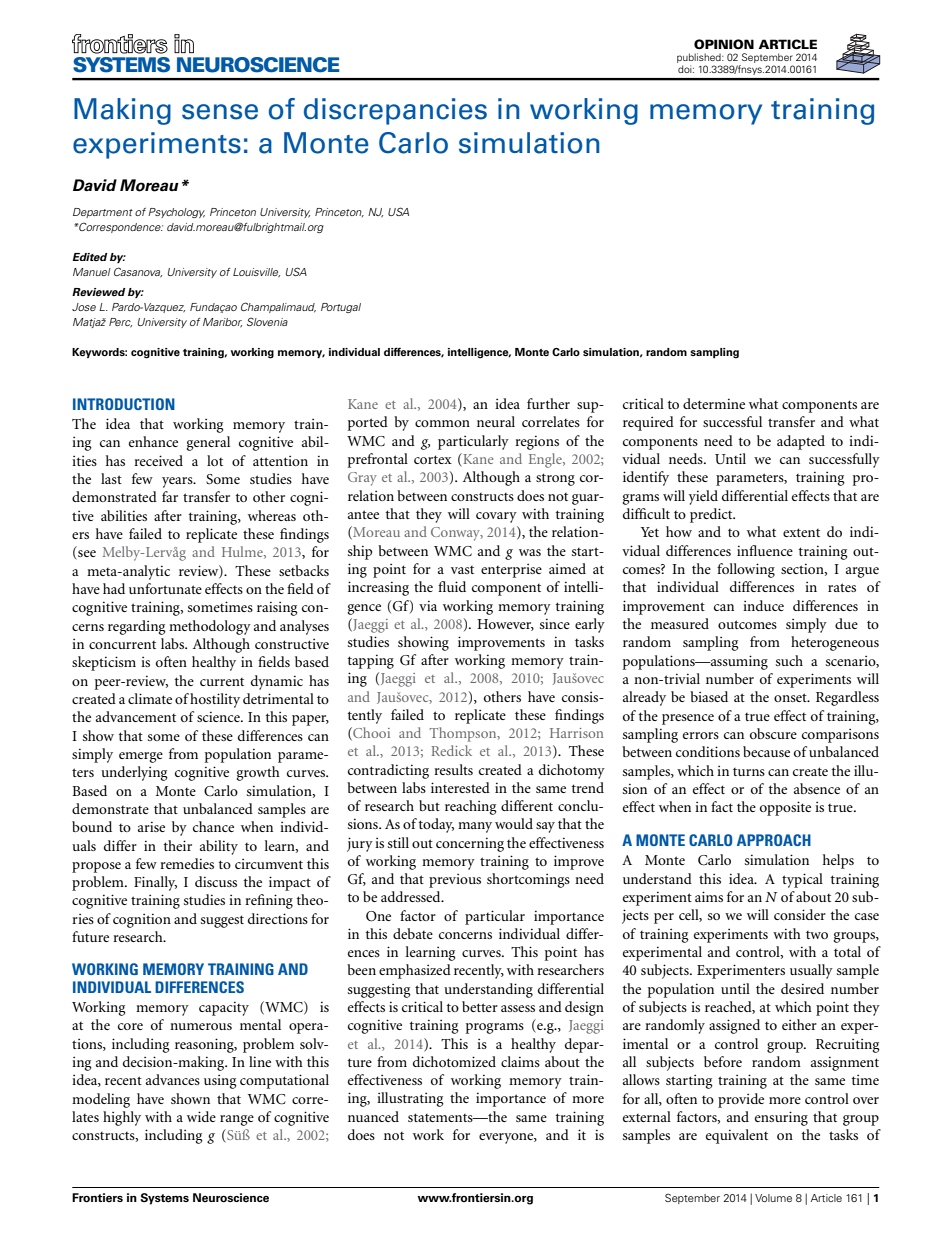  I want to click on However, so click(505, 625).
